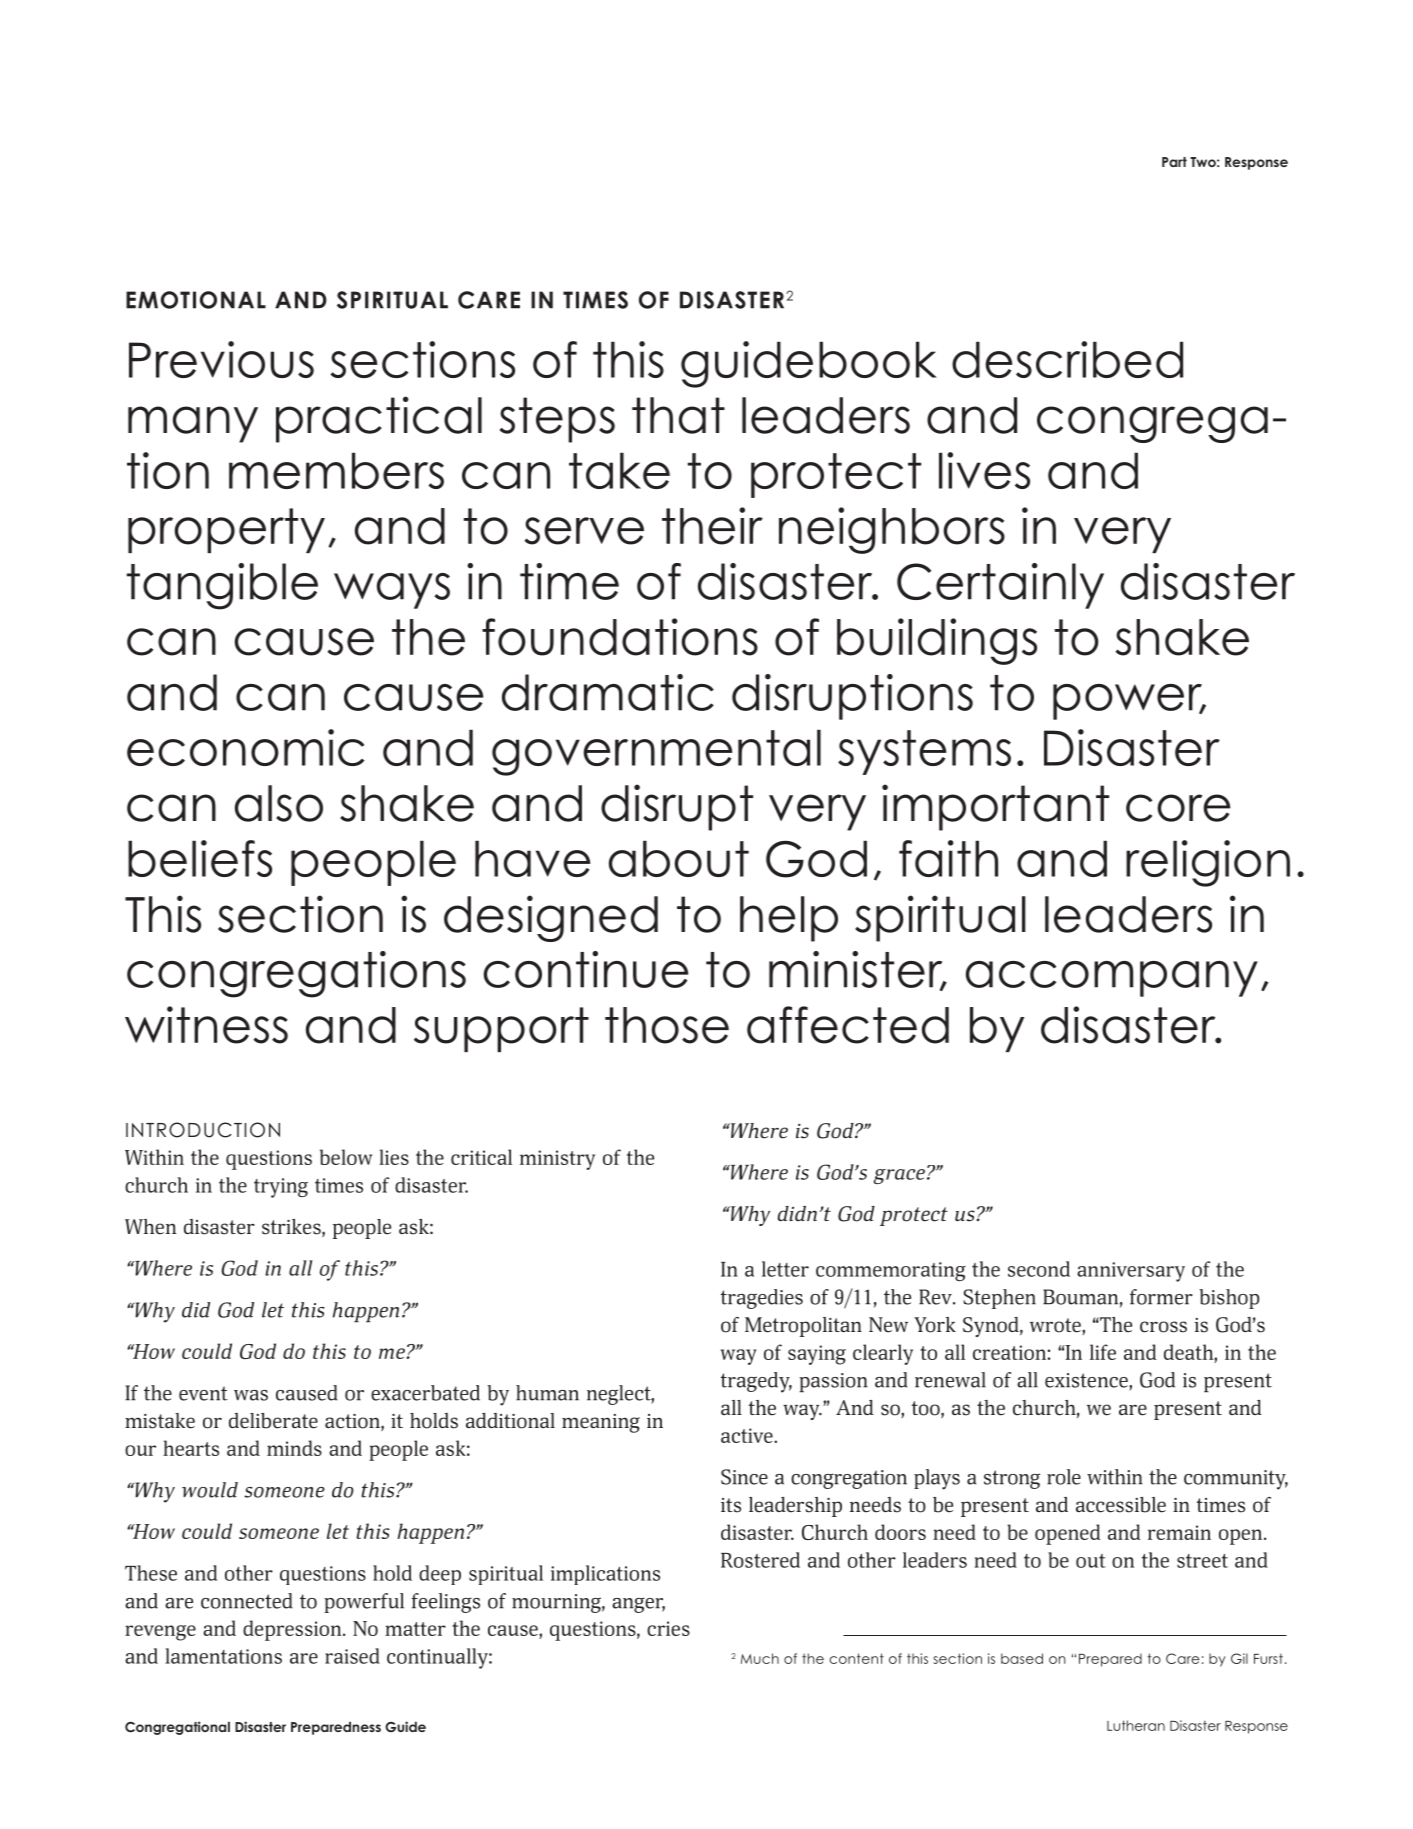 The width and height of the image is (1413, 1829). I want to click on those, so click(667, 1025).
